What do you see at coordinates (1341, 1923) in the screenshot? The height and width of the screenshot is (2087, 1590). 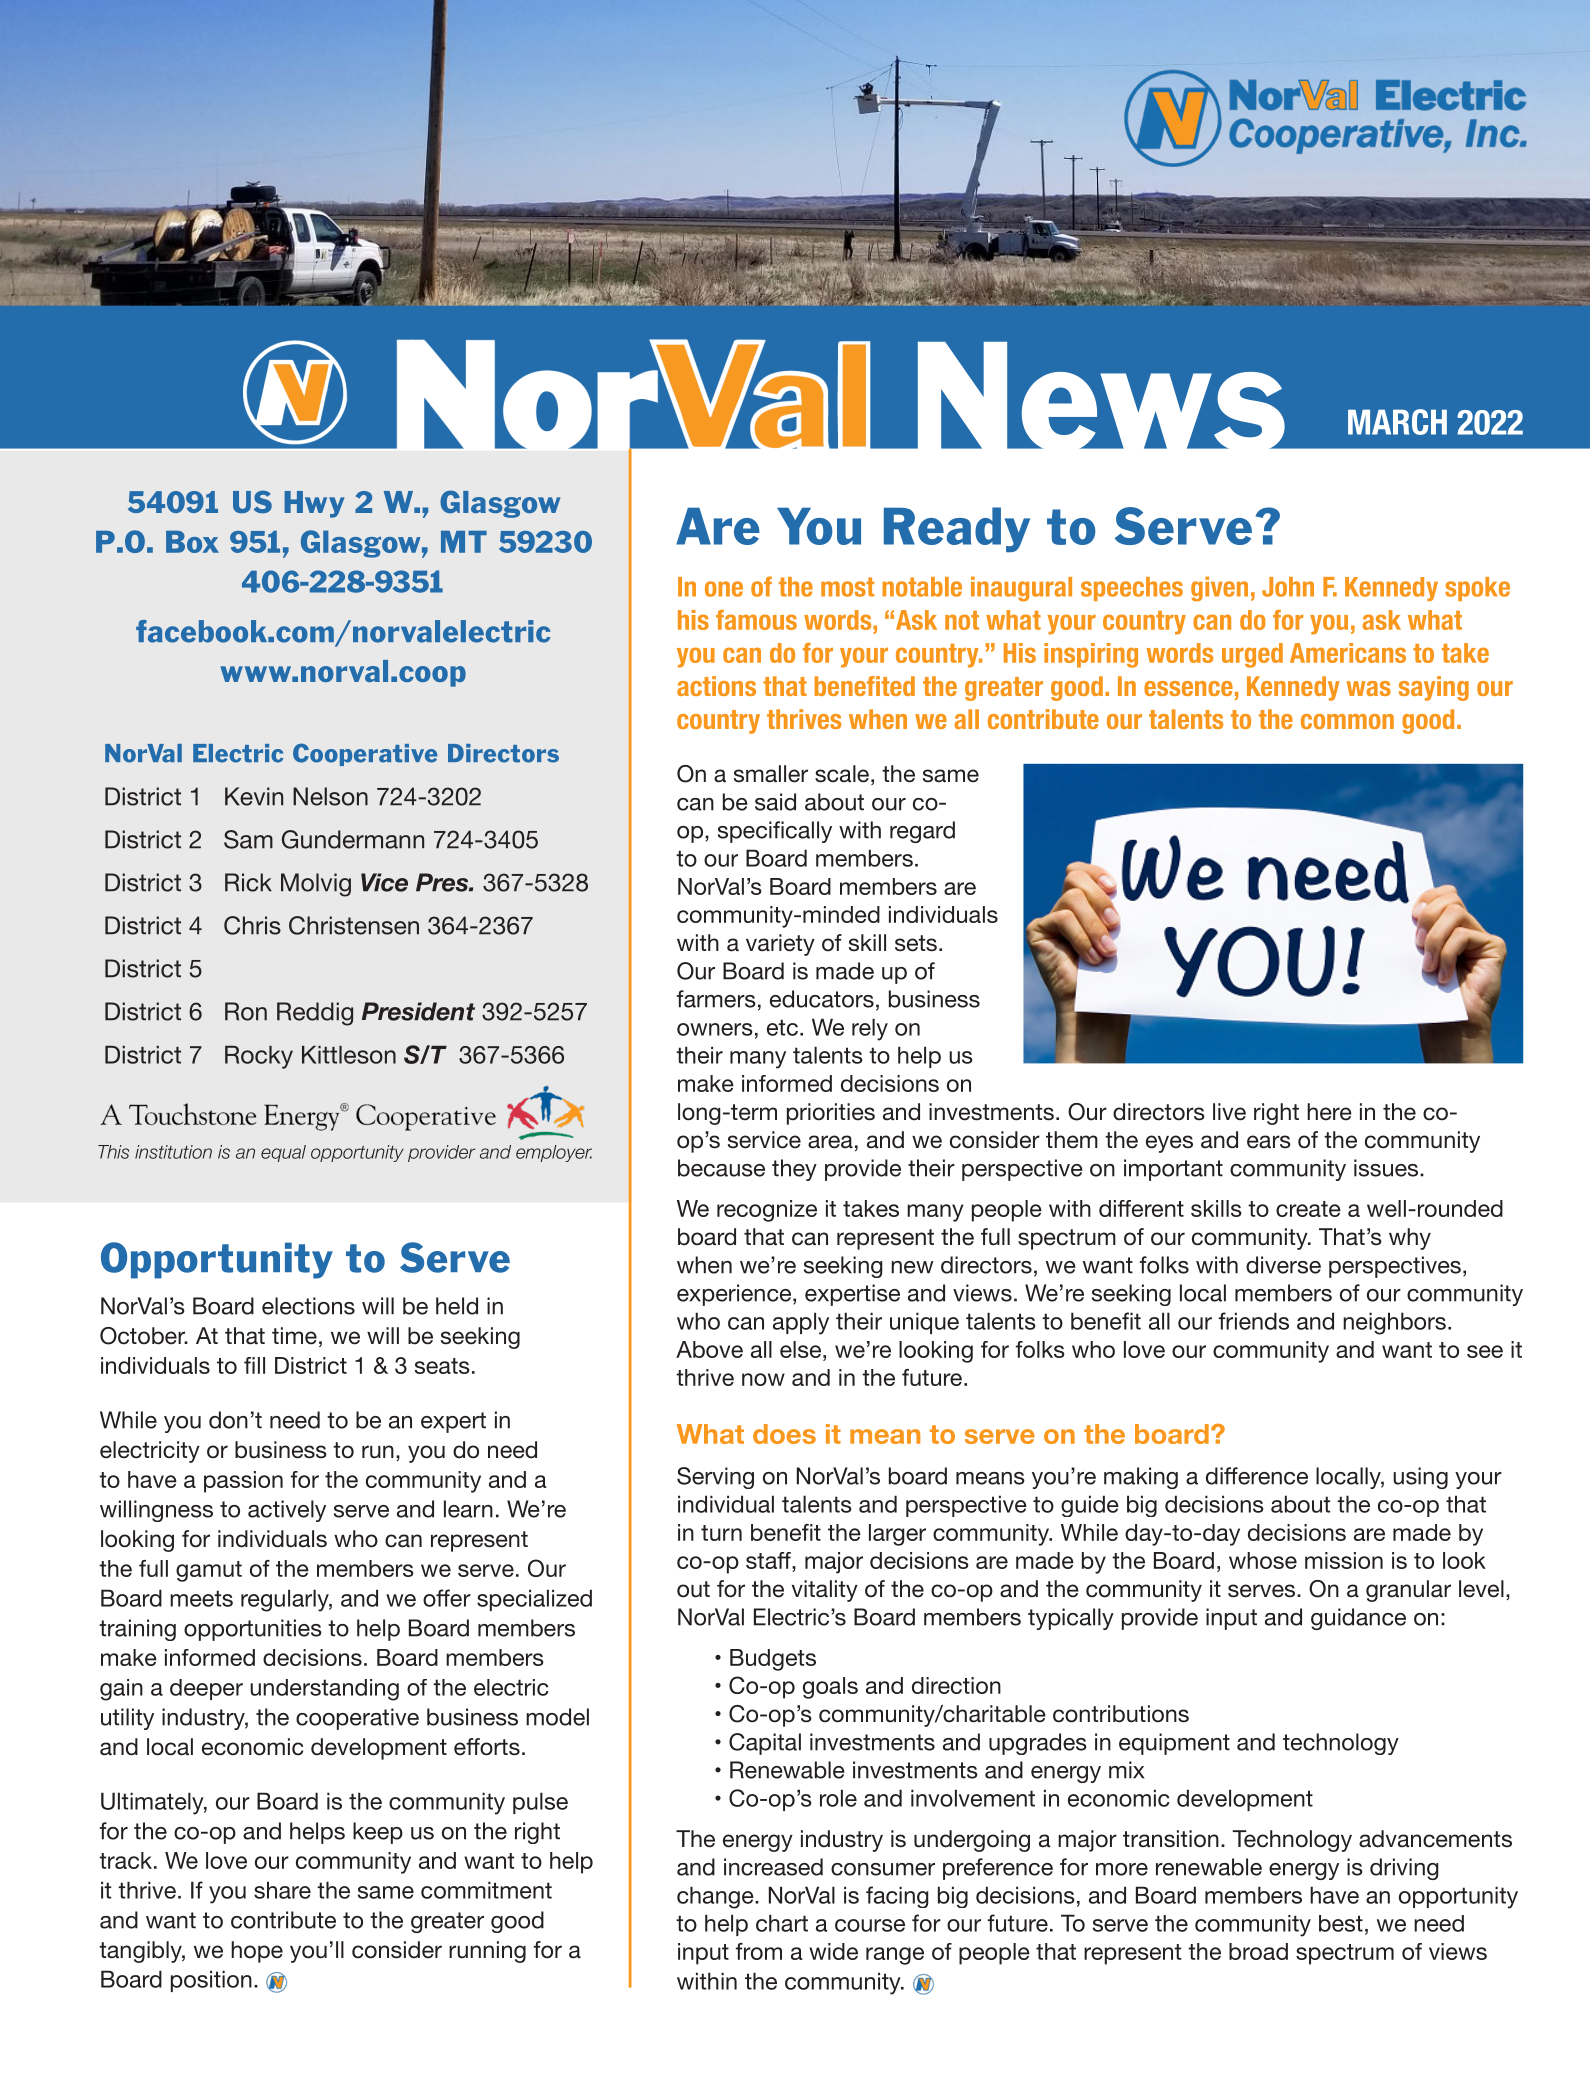 I see `best` at bounding box center [1341, 1923].
